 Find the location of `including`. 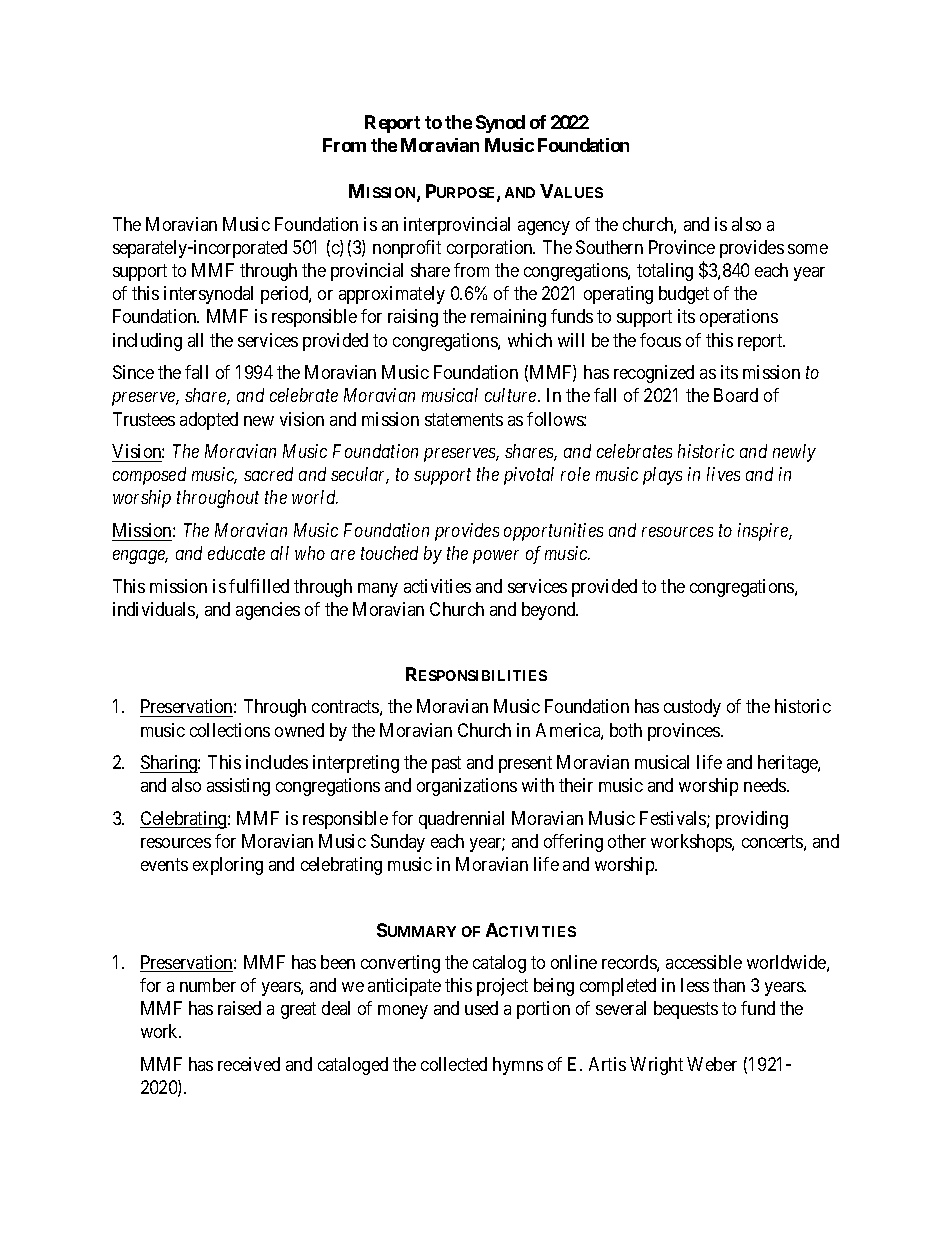

including is located at coordinates (147, 342).
